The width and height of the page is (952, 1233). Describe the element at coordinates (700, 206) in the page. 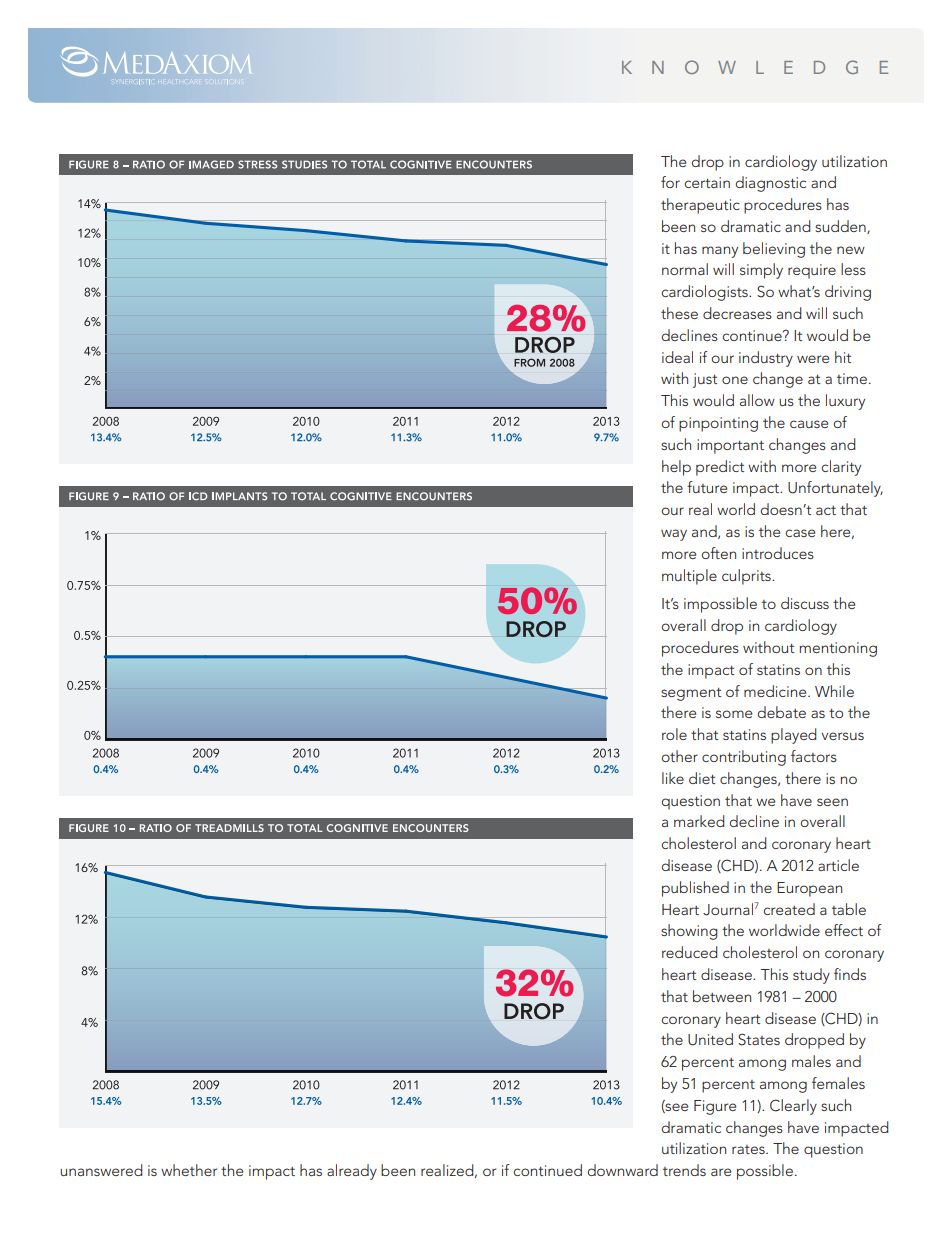

I see `therapeutic` at that location.
